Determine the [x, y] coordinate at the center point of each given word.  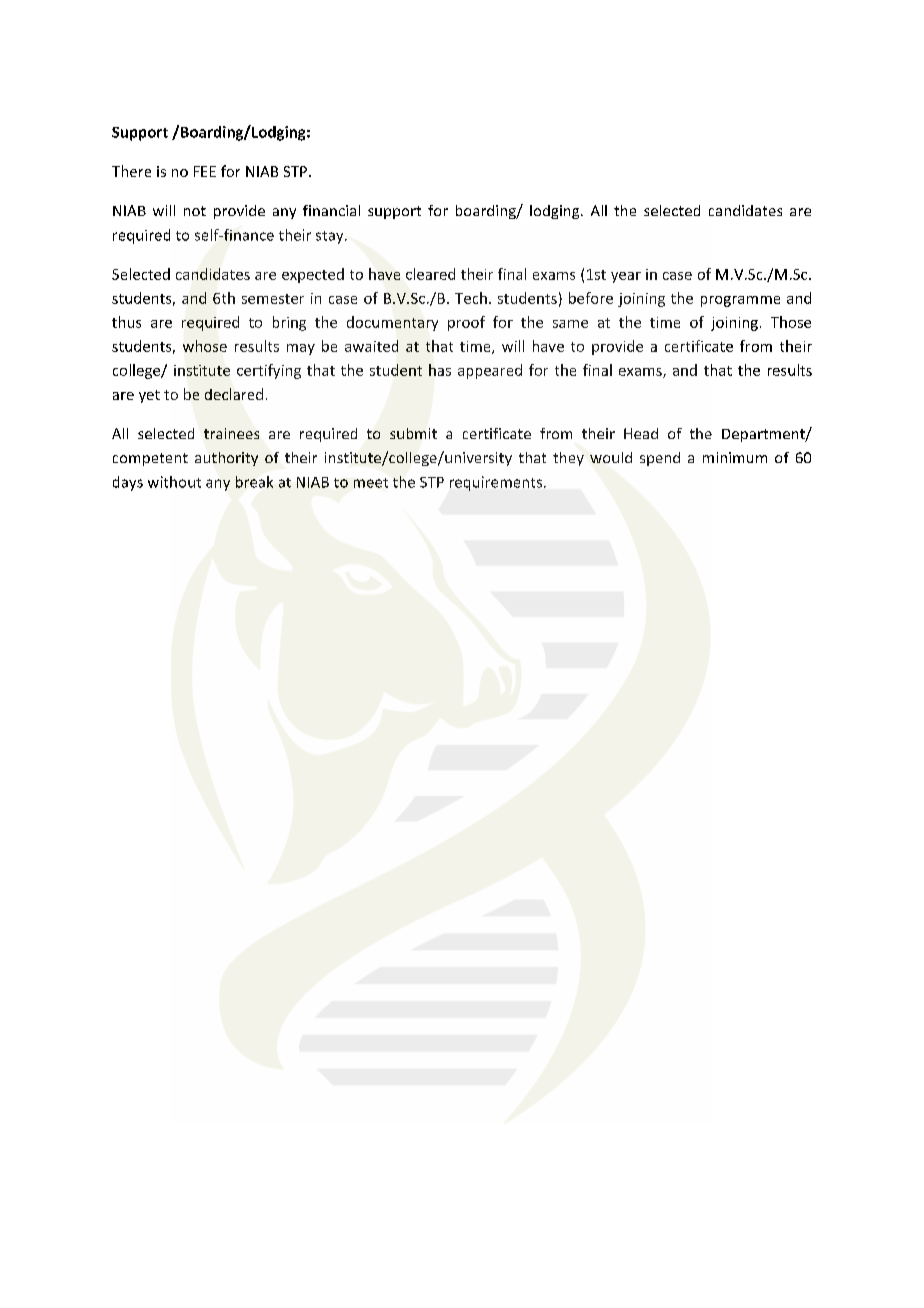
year [626, 277]
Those [791, 322]
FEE [205, 171]
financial [331, 210]
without [174, 482]
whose [205, 346]
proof [466, 323]
